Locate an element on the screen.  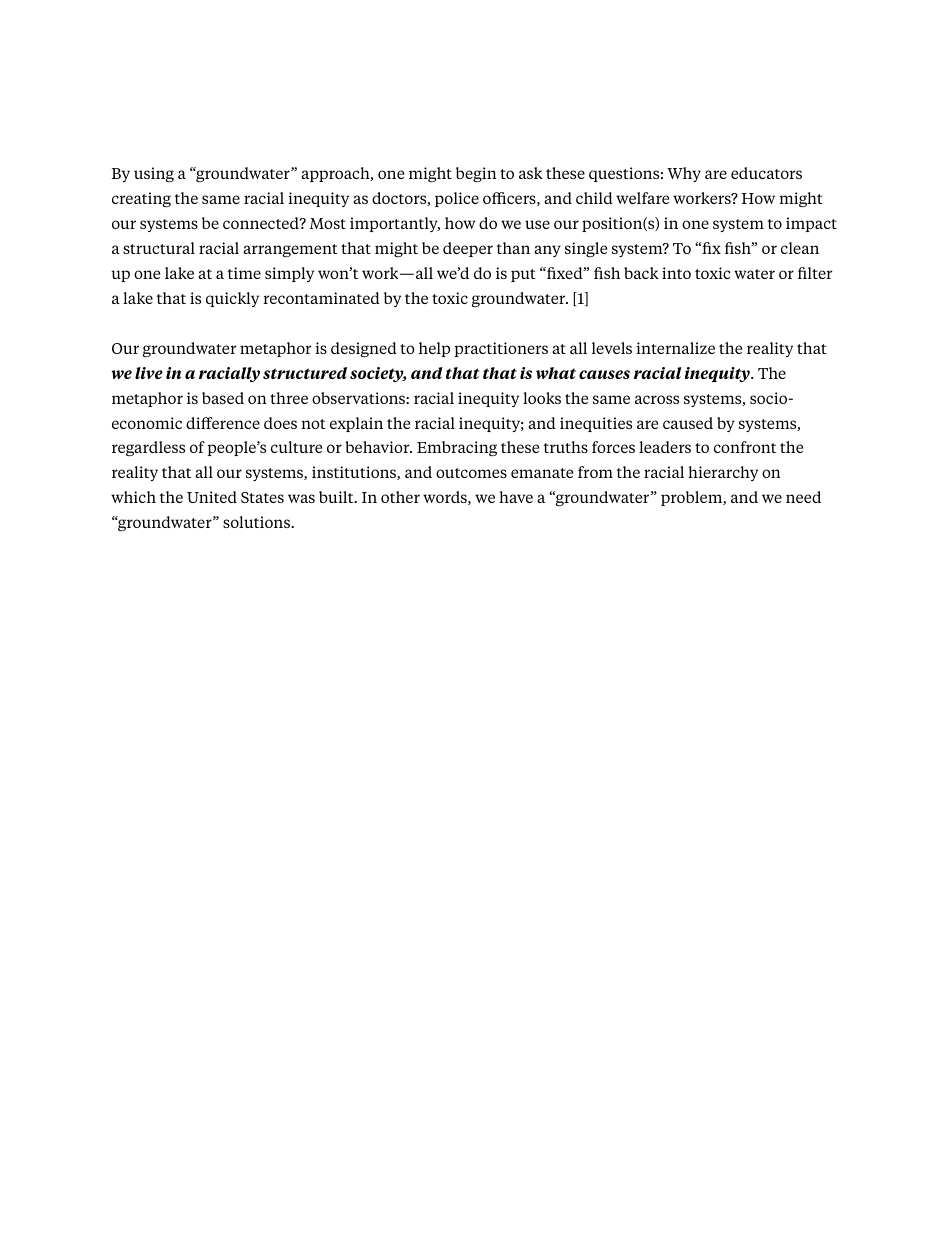
structural is located at coordinates (159, 248).
